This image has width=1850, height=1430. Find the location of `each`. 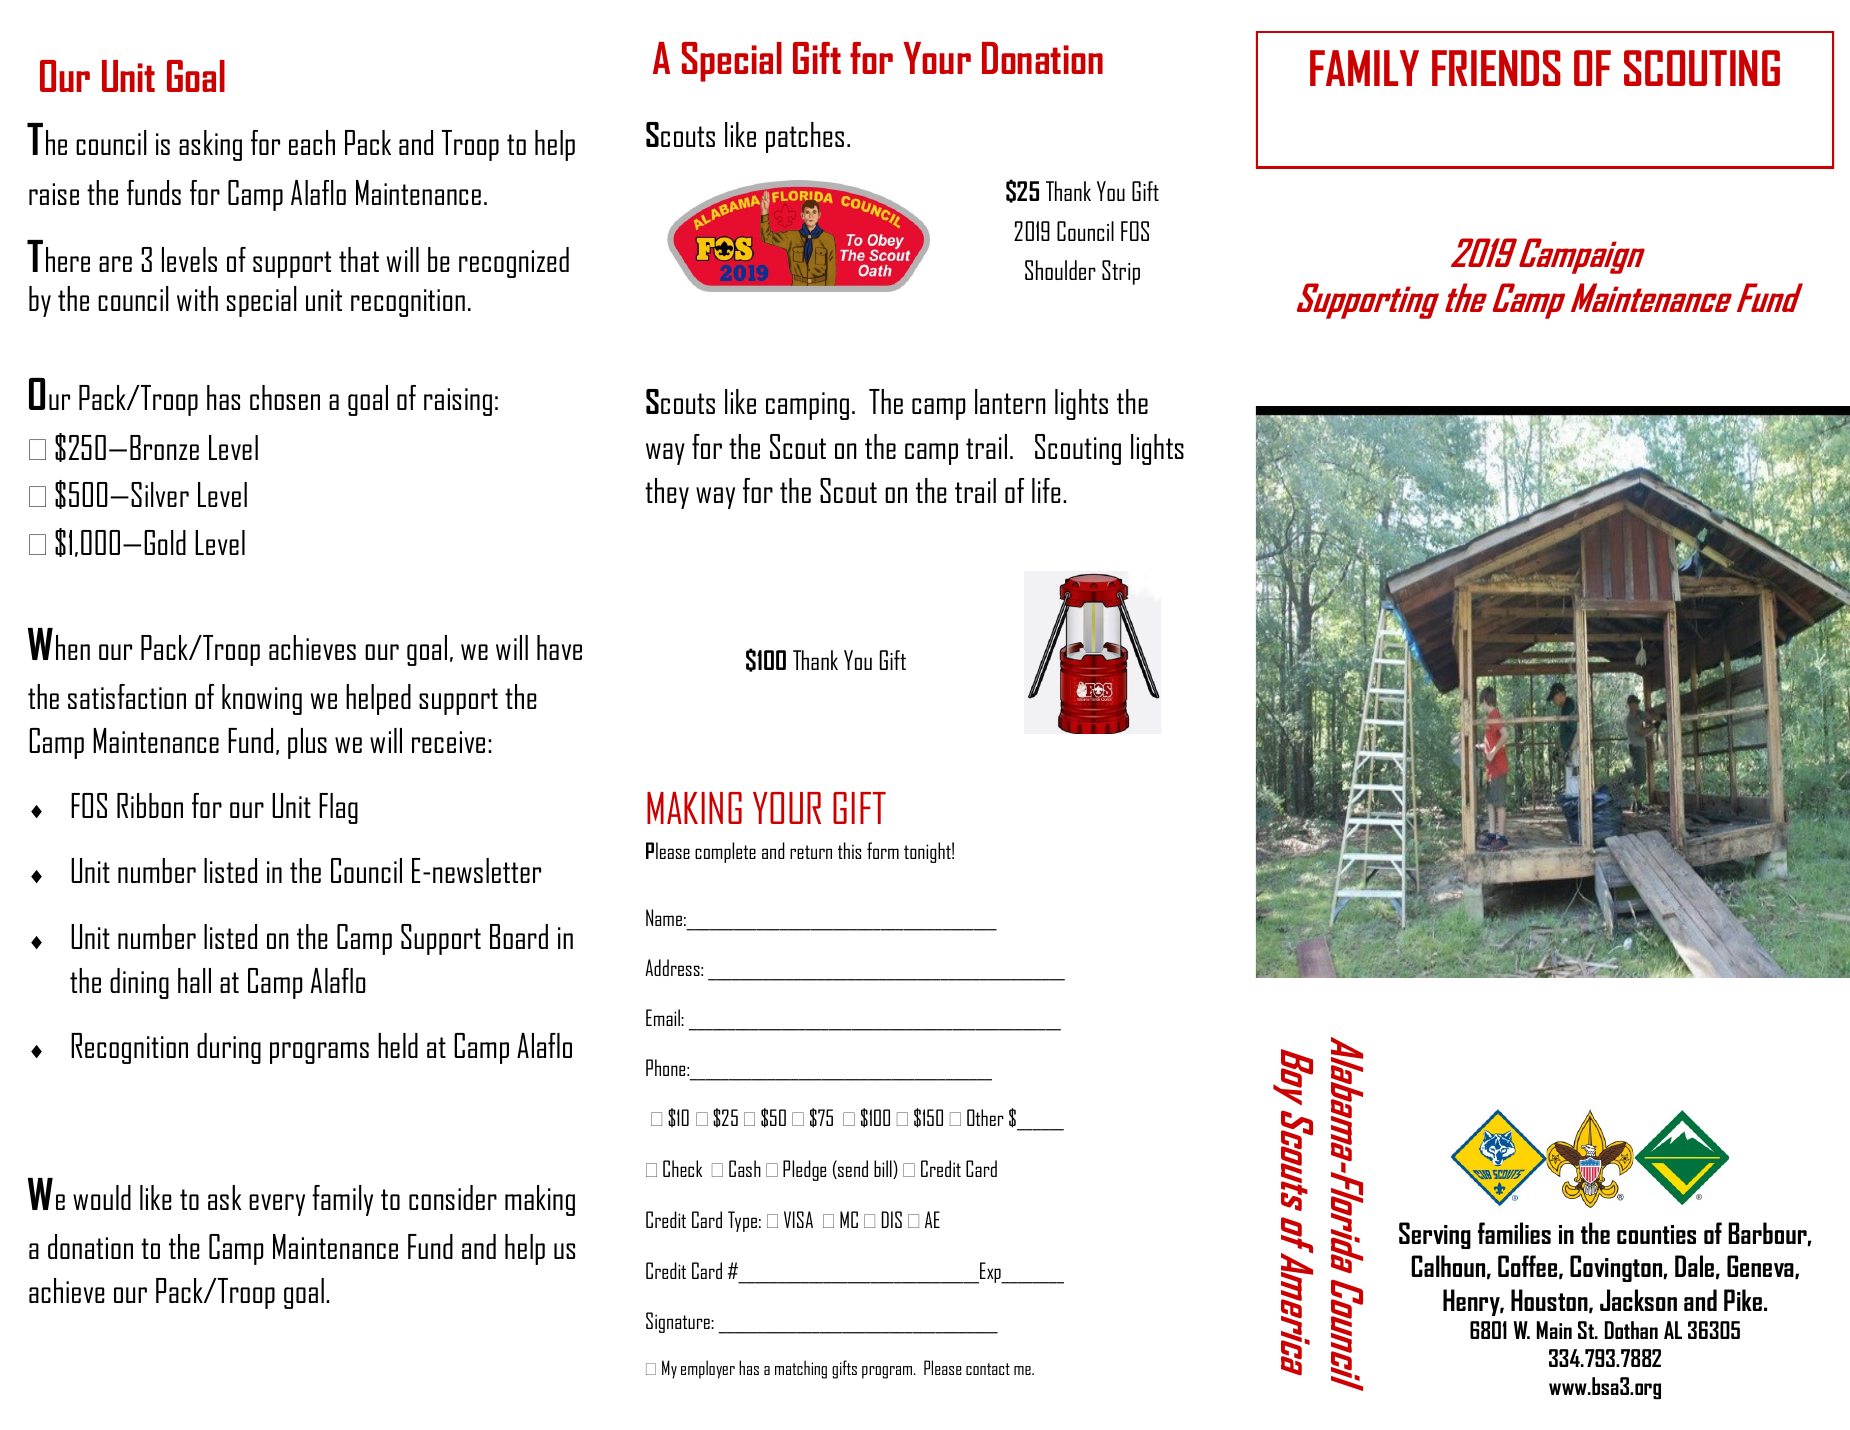

each is located at coordinates (312, 142).
